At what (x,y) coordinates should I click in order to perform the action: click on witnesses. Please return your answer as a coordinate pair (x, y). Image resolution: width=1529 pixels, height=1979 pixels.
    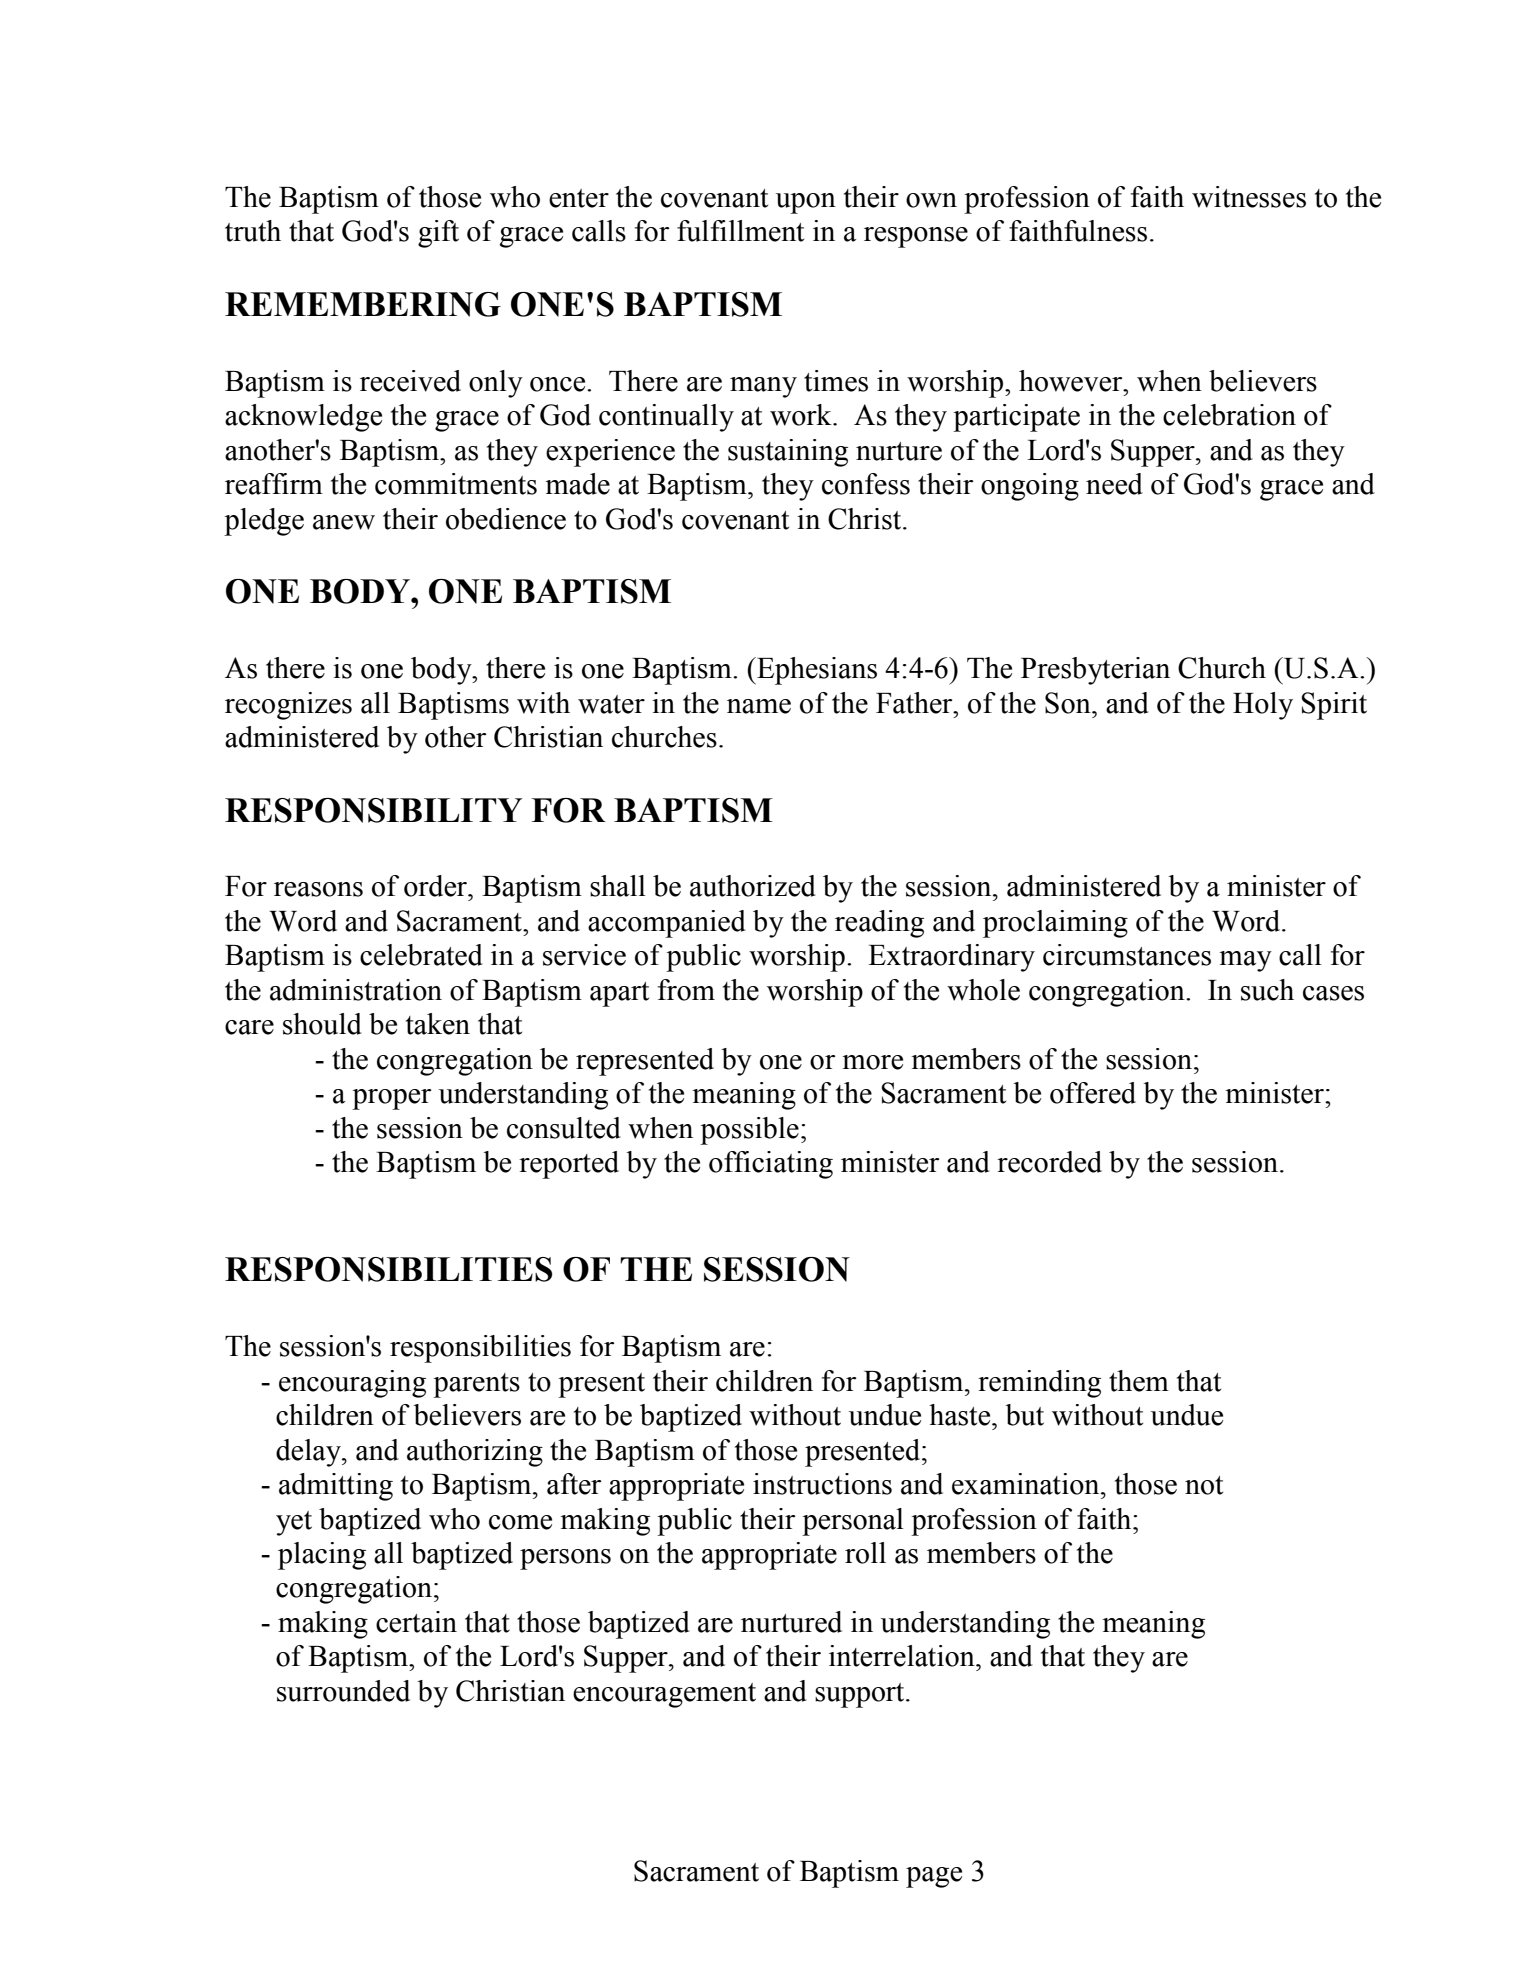
    Looking at the image, I should click on (1249, 197).
